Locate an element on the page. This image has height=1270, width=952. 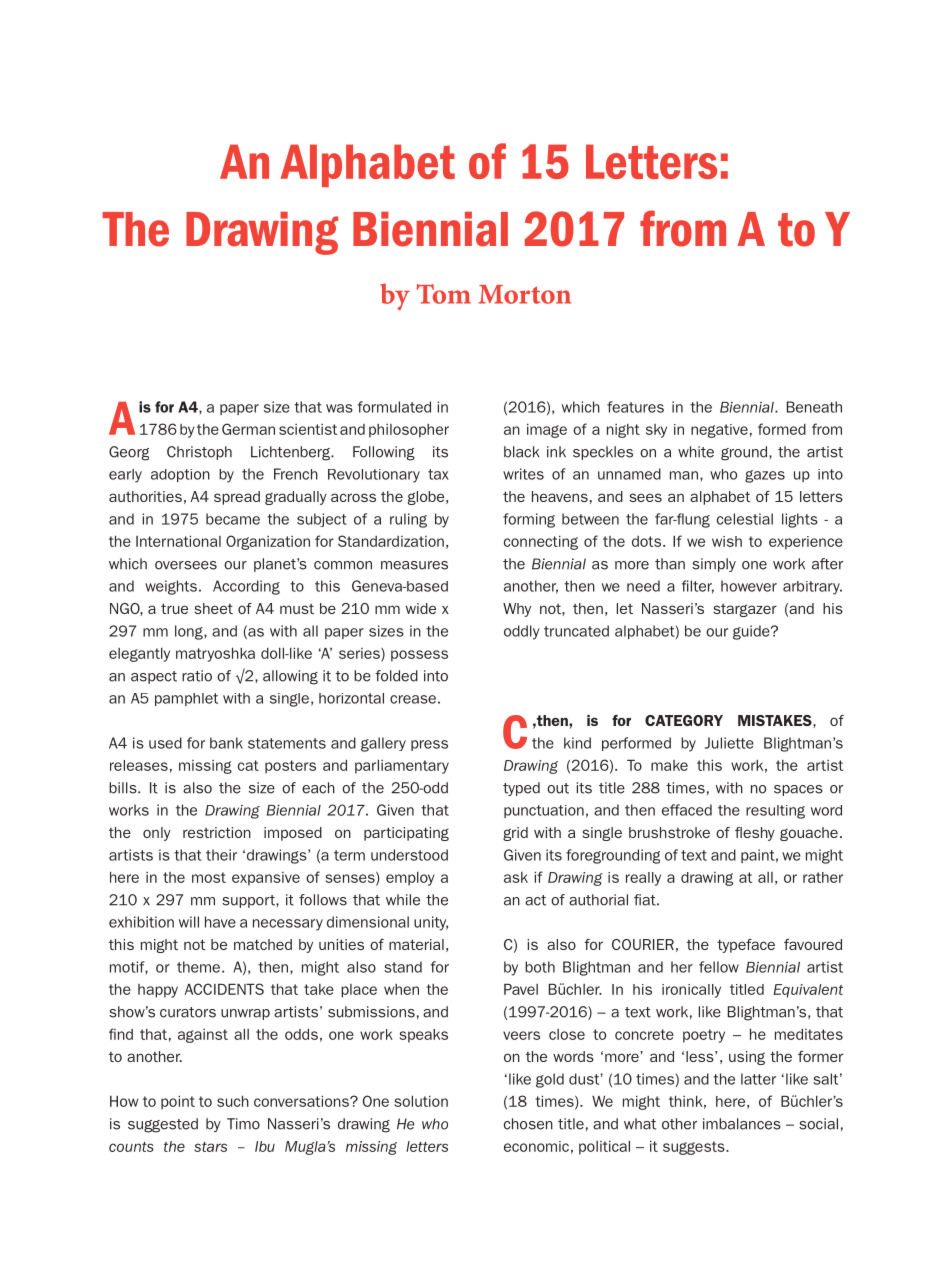
German is located at coordinates (248, 429).
